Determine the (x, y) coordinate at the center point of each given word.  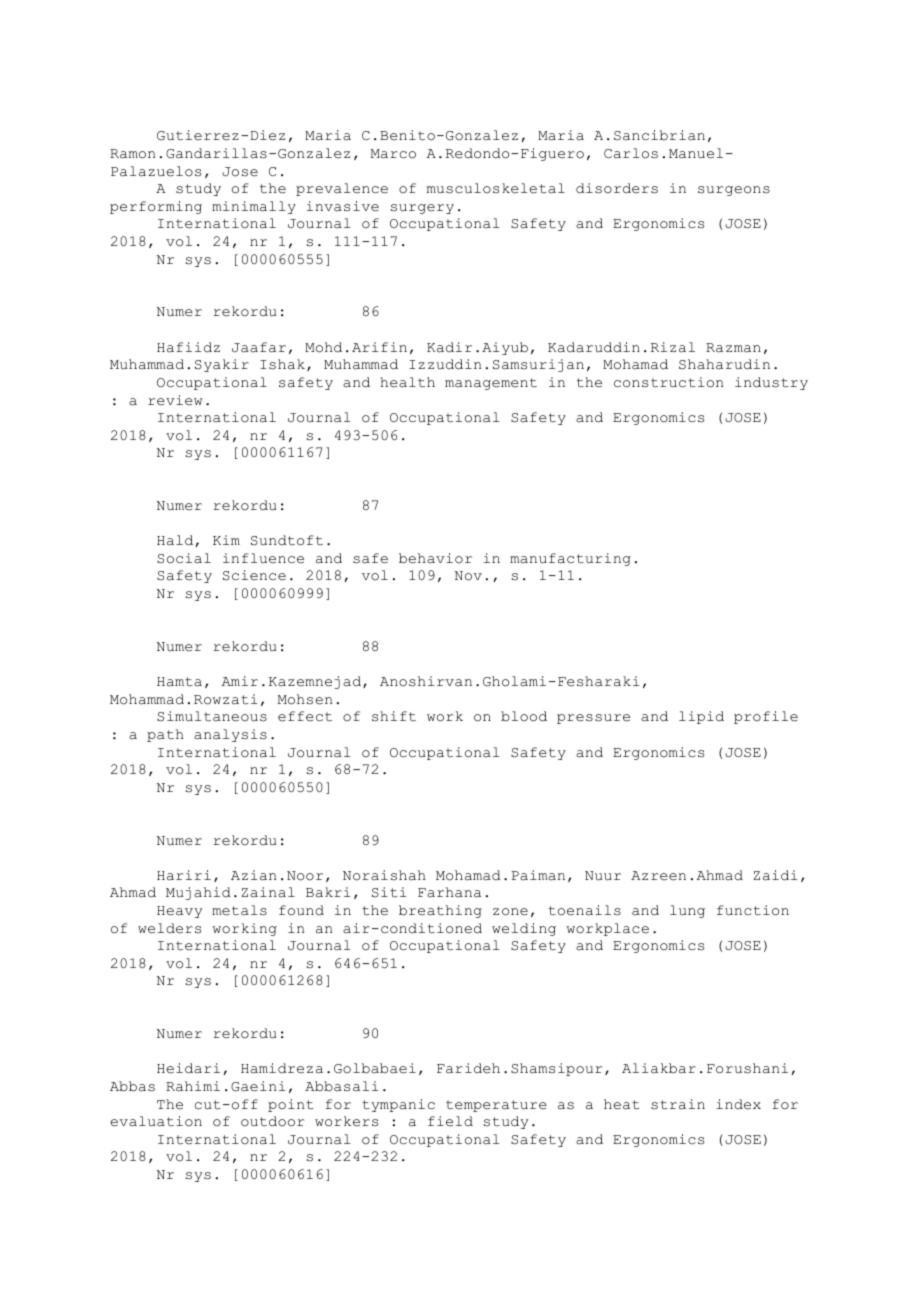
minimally (254, 207)
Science (254, 575)
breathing (440, 911)
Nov (468, 576)
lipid (701, 717)
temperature (496, 1106)
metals (239, 910)
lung (687, 911)
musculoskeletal (496, 188)
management (491, 384)
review (175, 400)
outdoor (272, 1121)
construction (668, 382)
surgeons (734, 191)
